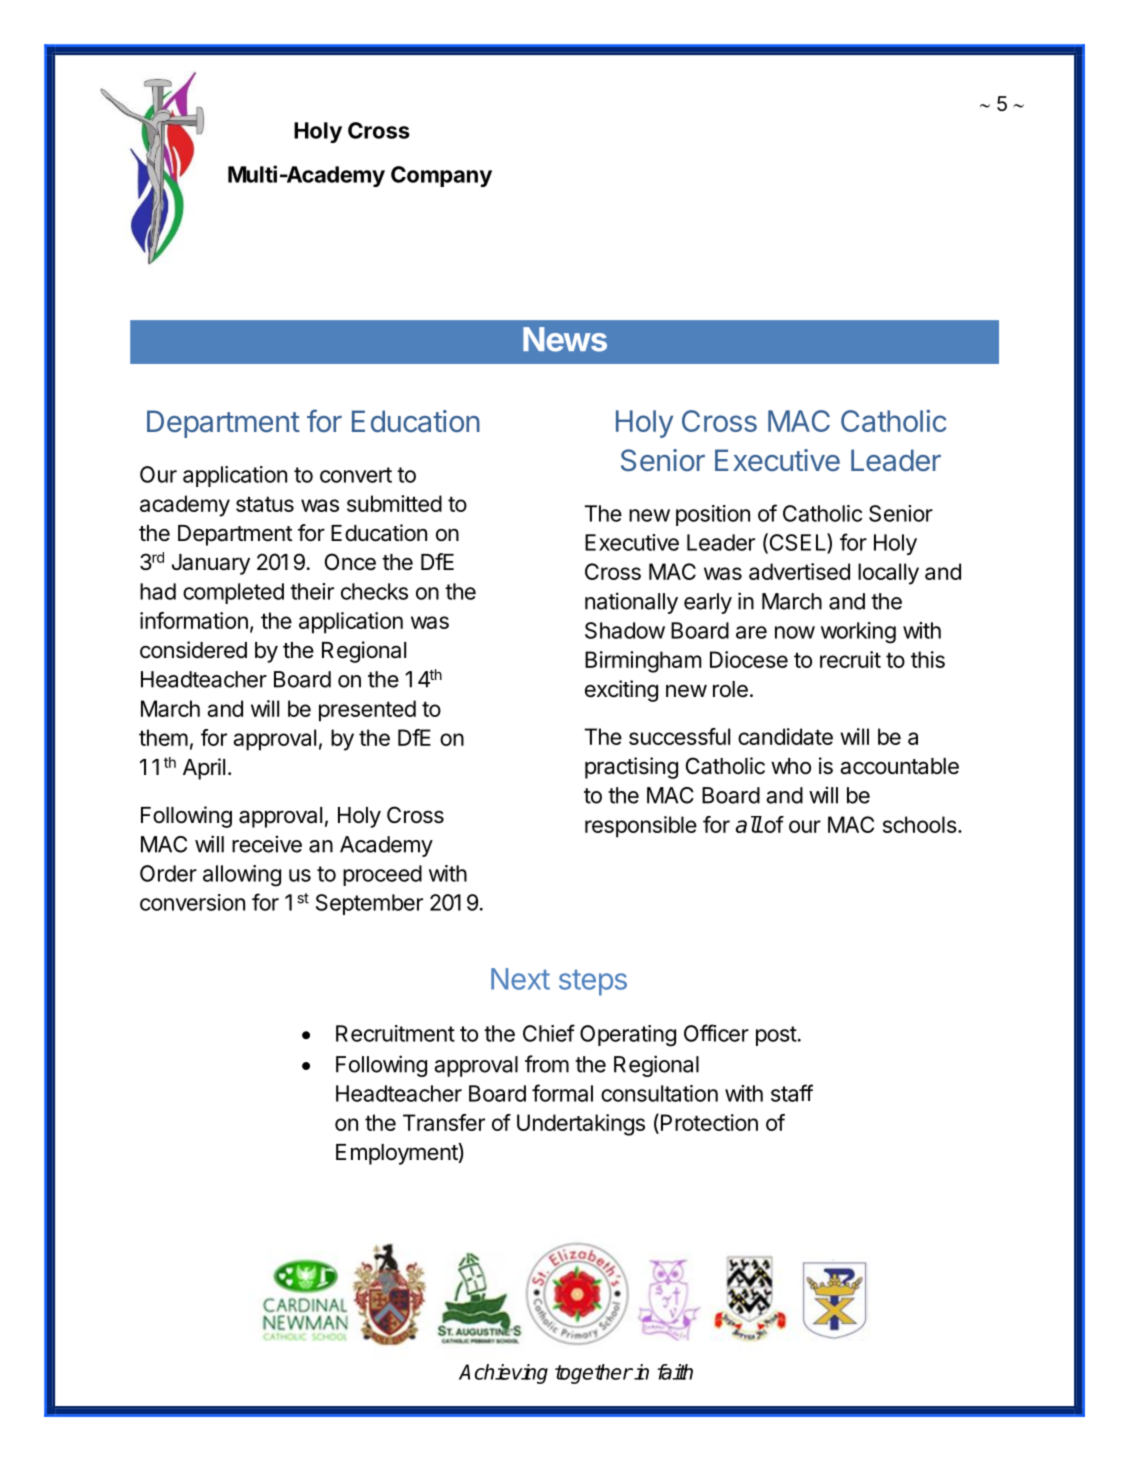 The height and width of the screenshot is (1461, 1129). I want to click on conversion, so click(192, 902).
